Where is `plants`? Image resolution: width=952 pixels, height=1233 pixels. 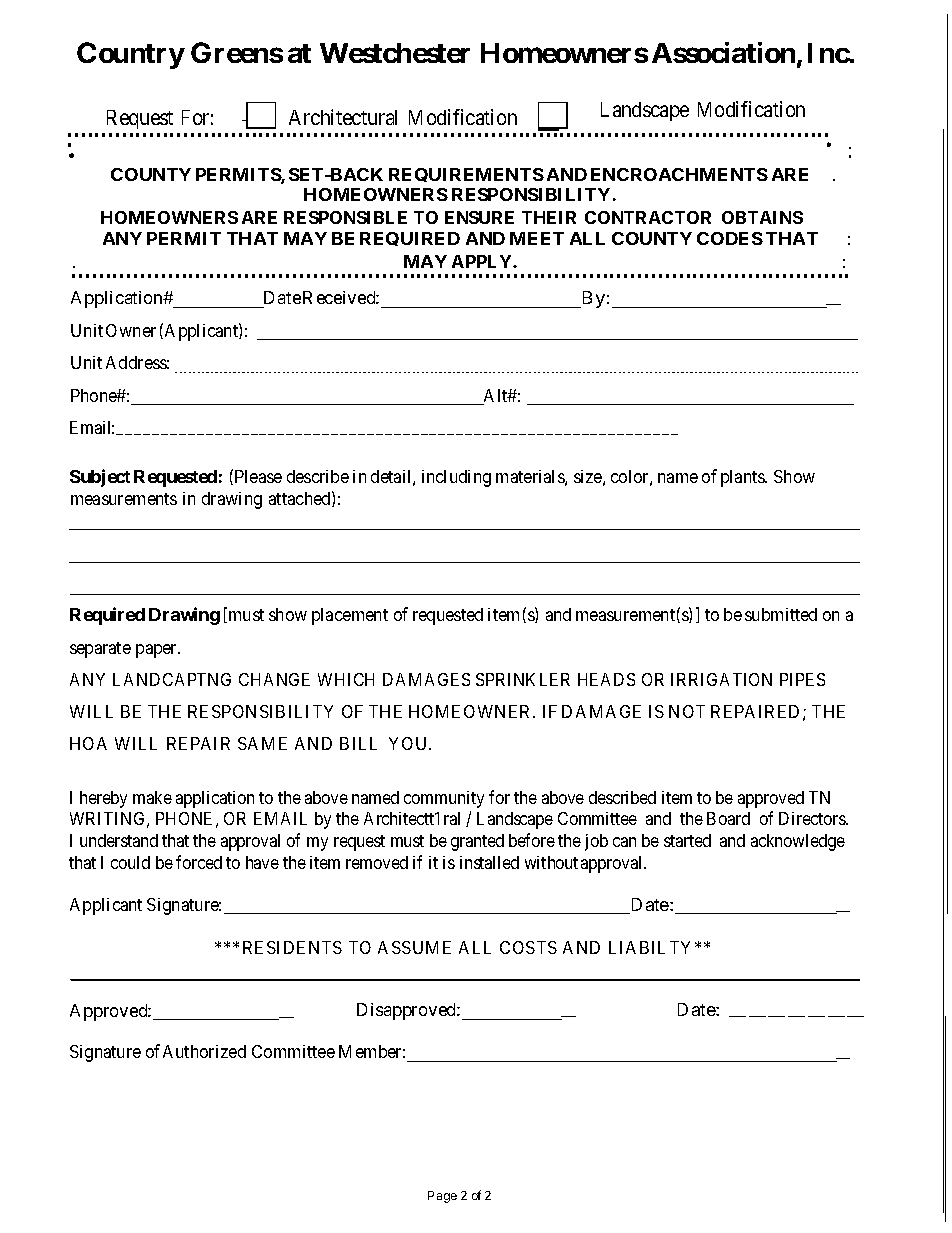 plants is located at coordinates (744, 478).
